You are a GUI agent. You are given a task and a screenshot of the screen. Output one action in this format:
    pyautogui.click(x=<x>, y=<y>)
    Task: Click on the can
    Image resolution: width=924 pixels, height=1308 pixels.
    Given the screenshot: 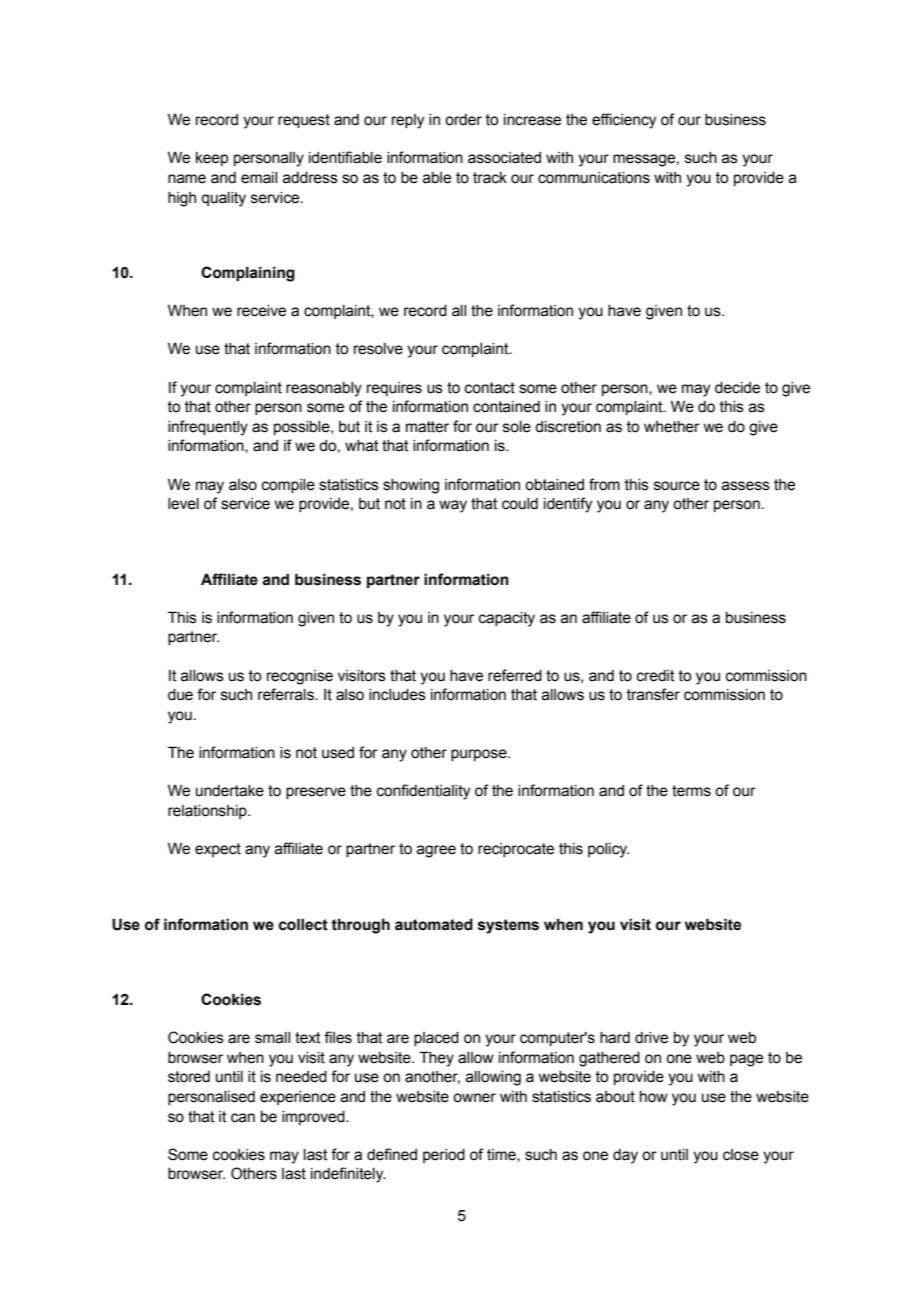 What is the action you would take?
    pyautogui.click(x=243, y=1118)
